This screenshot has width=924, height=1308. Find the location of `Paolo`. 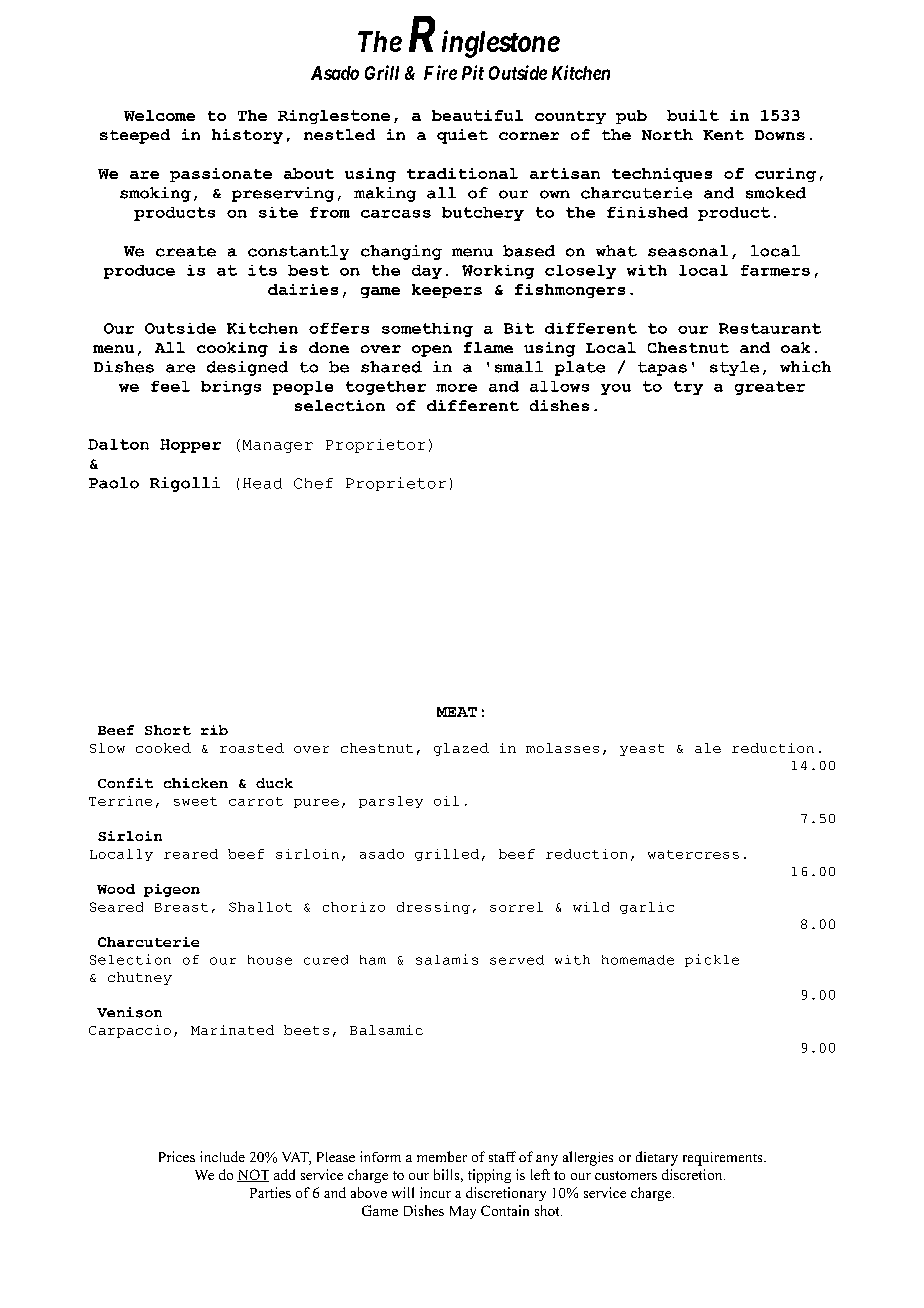

Paolo is located at coordinates (114, 483).
